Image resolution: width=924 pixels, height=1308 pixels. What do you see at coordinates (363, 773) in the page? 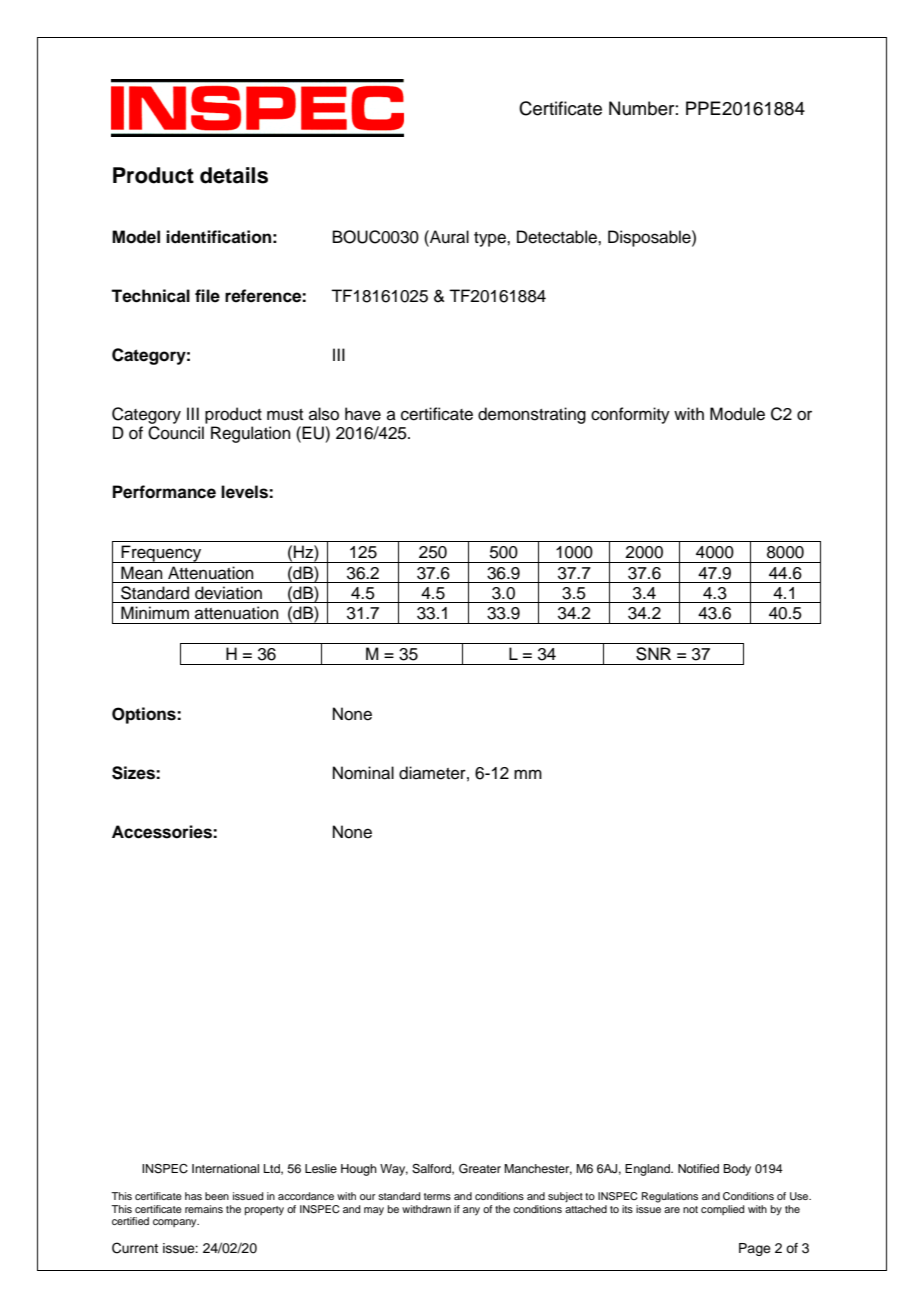
I see `Nominal` at bounding box center [363, 773].
